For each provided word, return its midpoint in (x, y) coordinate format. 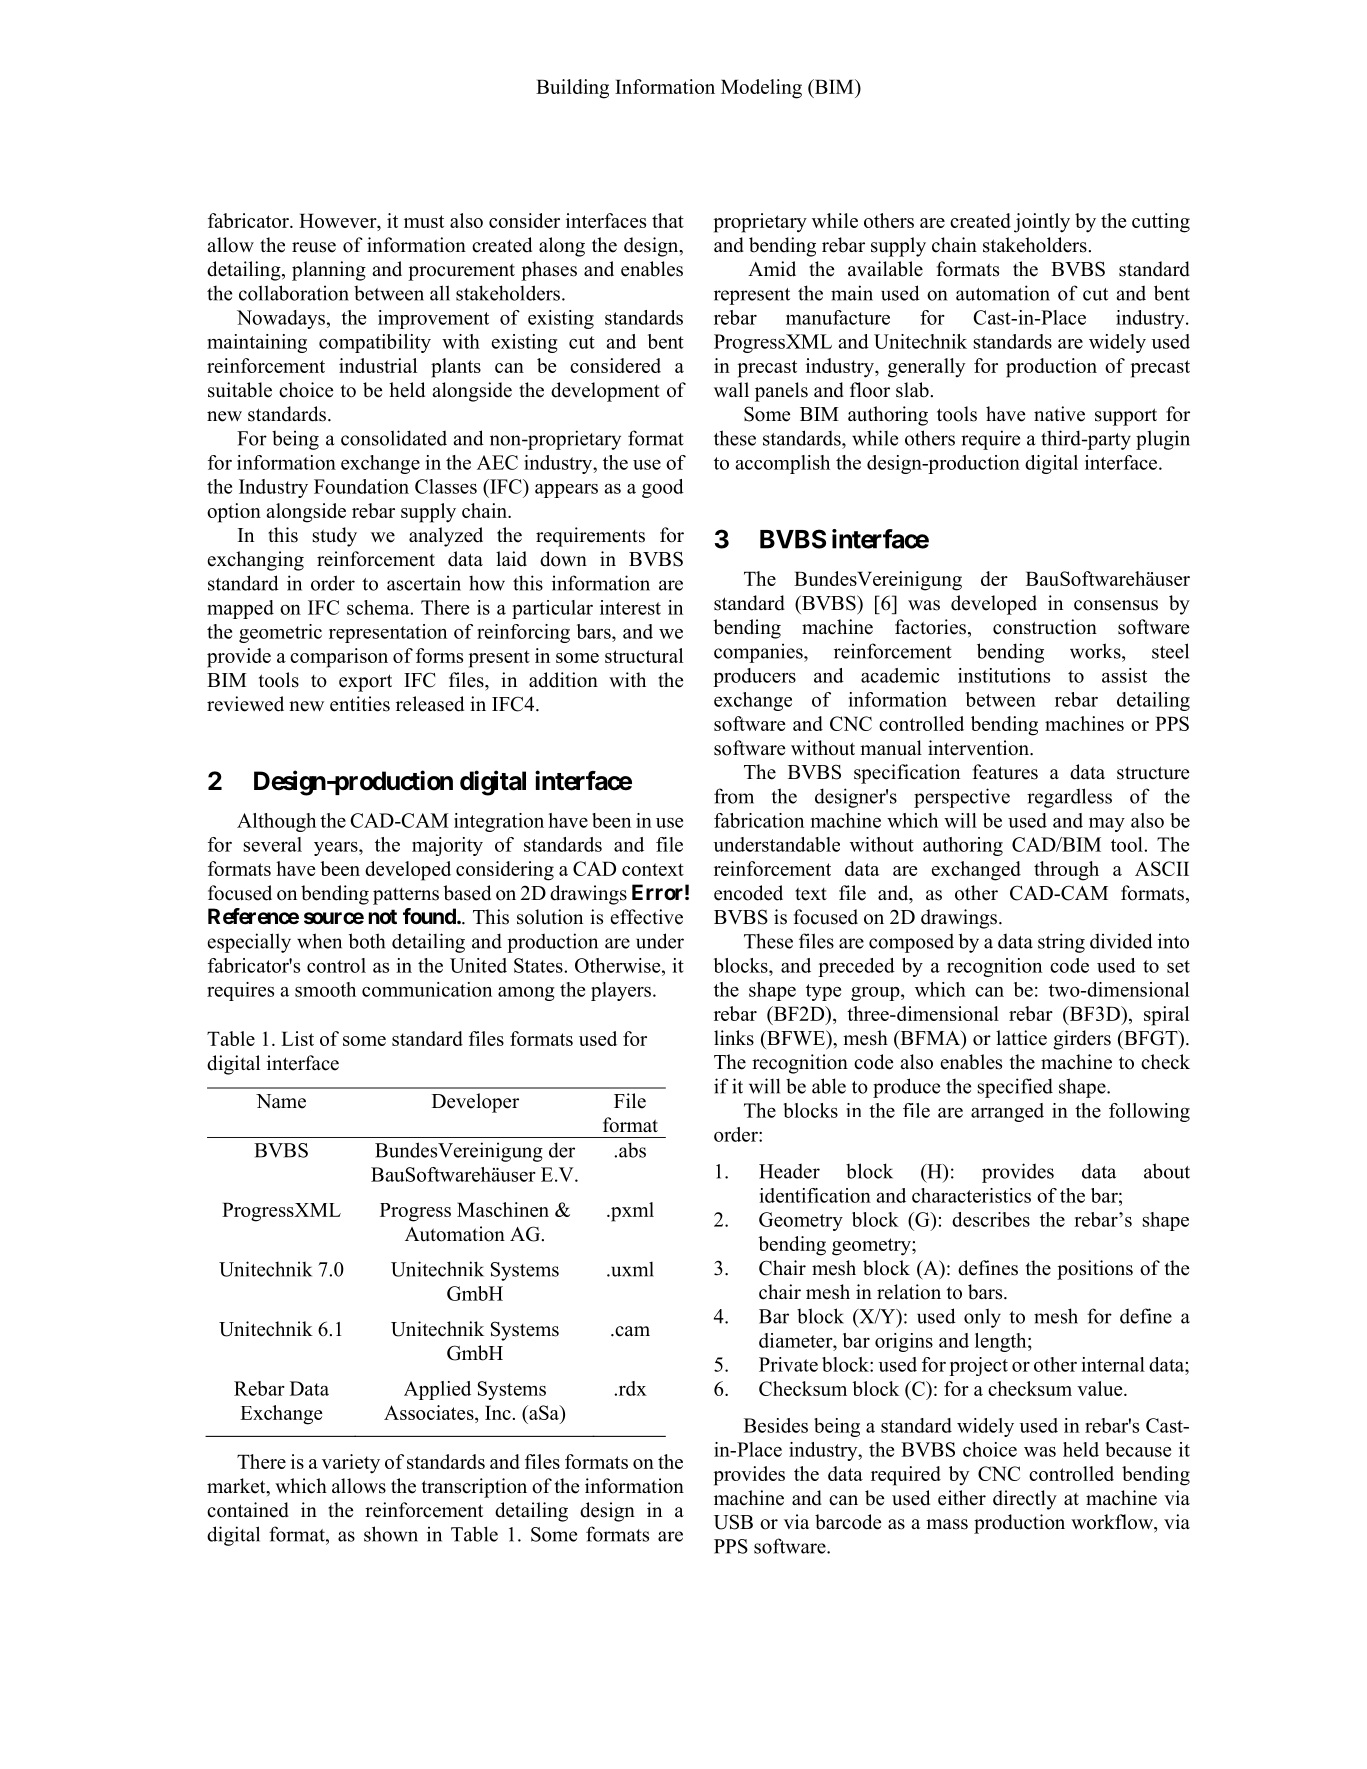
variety (351, 1464)
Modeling (761, 89)
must (424, 221)
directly (1025, 1500)
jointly (1042, 223)
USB (733, 1522)
